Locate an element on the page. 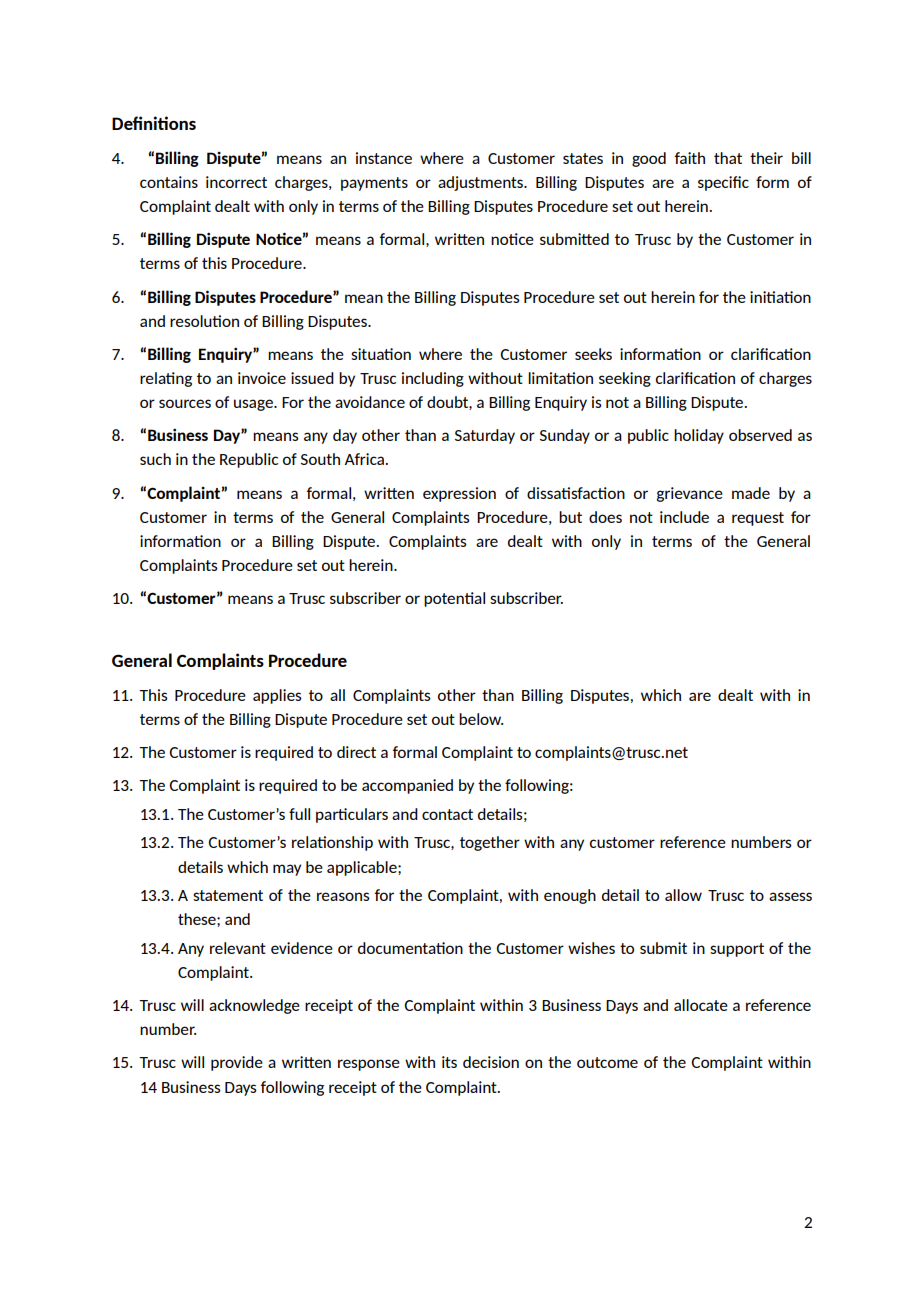 This document has height=1308, width=924. full is located at coordinates (299, 814).
